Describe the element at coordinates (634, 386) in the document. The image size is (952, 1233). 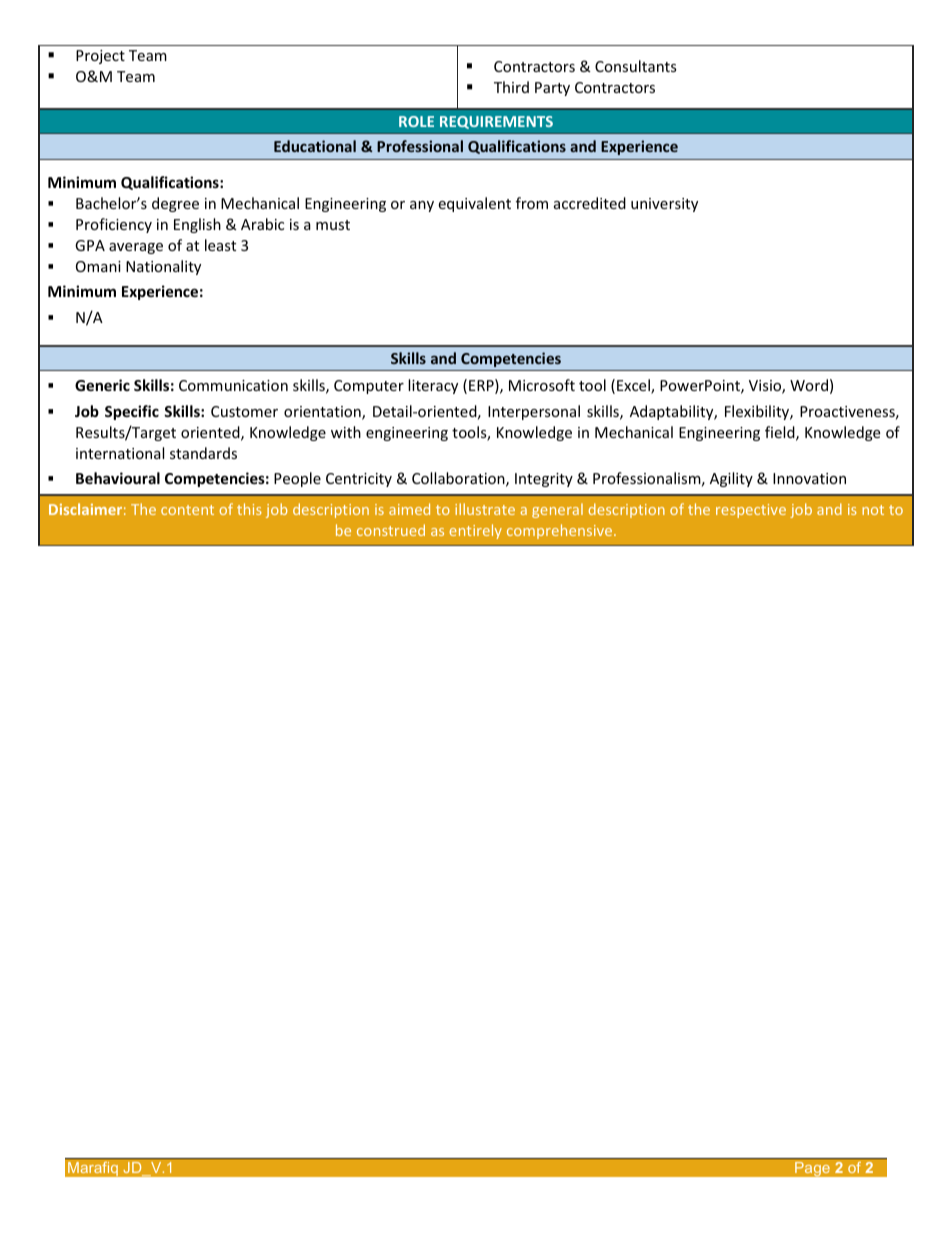
I see `Excel` at that location.
